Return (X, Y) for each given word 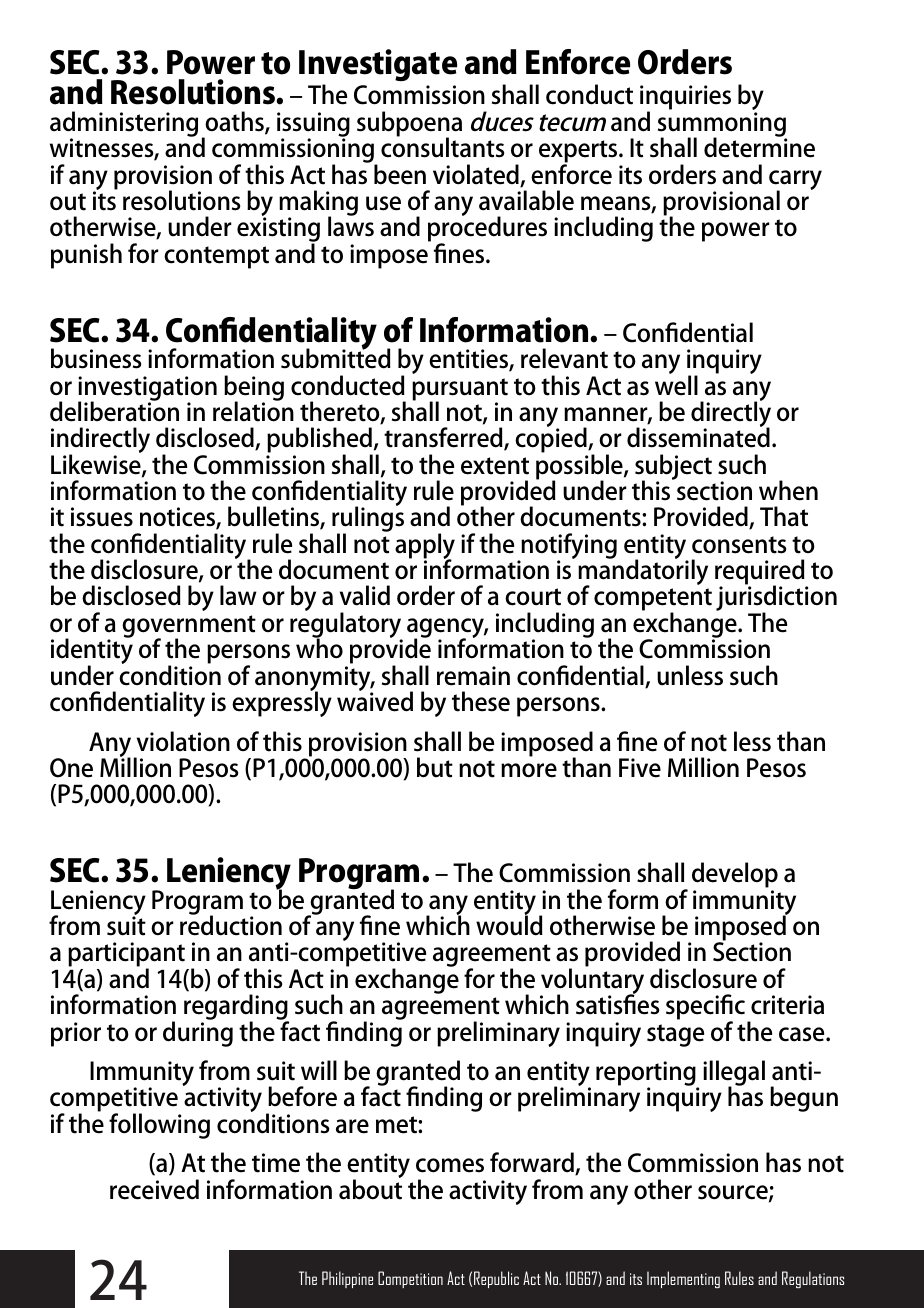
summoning (722, 125)
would (509, 924)
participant (127, 956)
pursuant (460, 390)
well (676, 384)
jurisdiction (776, 599)
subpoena (409, 125)
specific (705, 1008)
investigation (147, 389)
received (154, 1189)
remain (473, 676)
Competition (410, 1279)
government (189, 627)
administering (124, 125)
